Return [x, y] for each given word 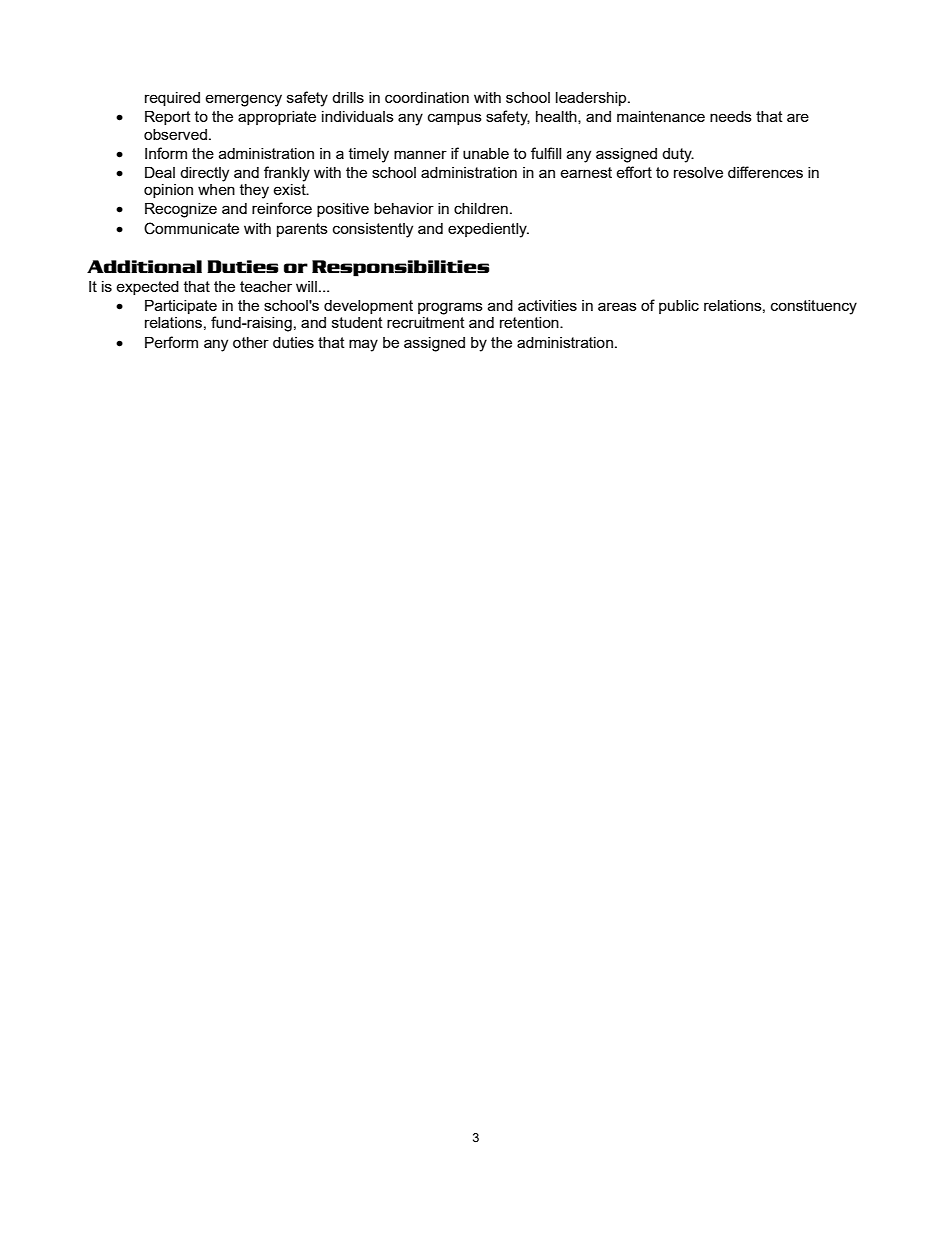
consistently [373, 230]
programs [450, 308]
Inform [166, 153]
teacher [266, 286]
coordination [427, 97]
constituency [814, 307]
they [254, 191]
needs [731, 116]
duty [678, 155]
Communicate [191, 228]
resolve [698, 172]
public [679, 307]
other [251, 342]
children [481, 208]
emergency [243, 100]
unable [486, 153]
